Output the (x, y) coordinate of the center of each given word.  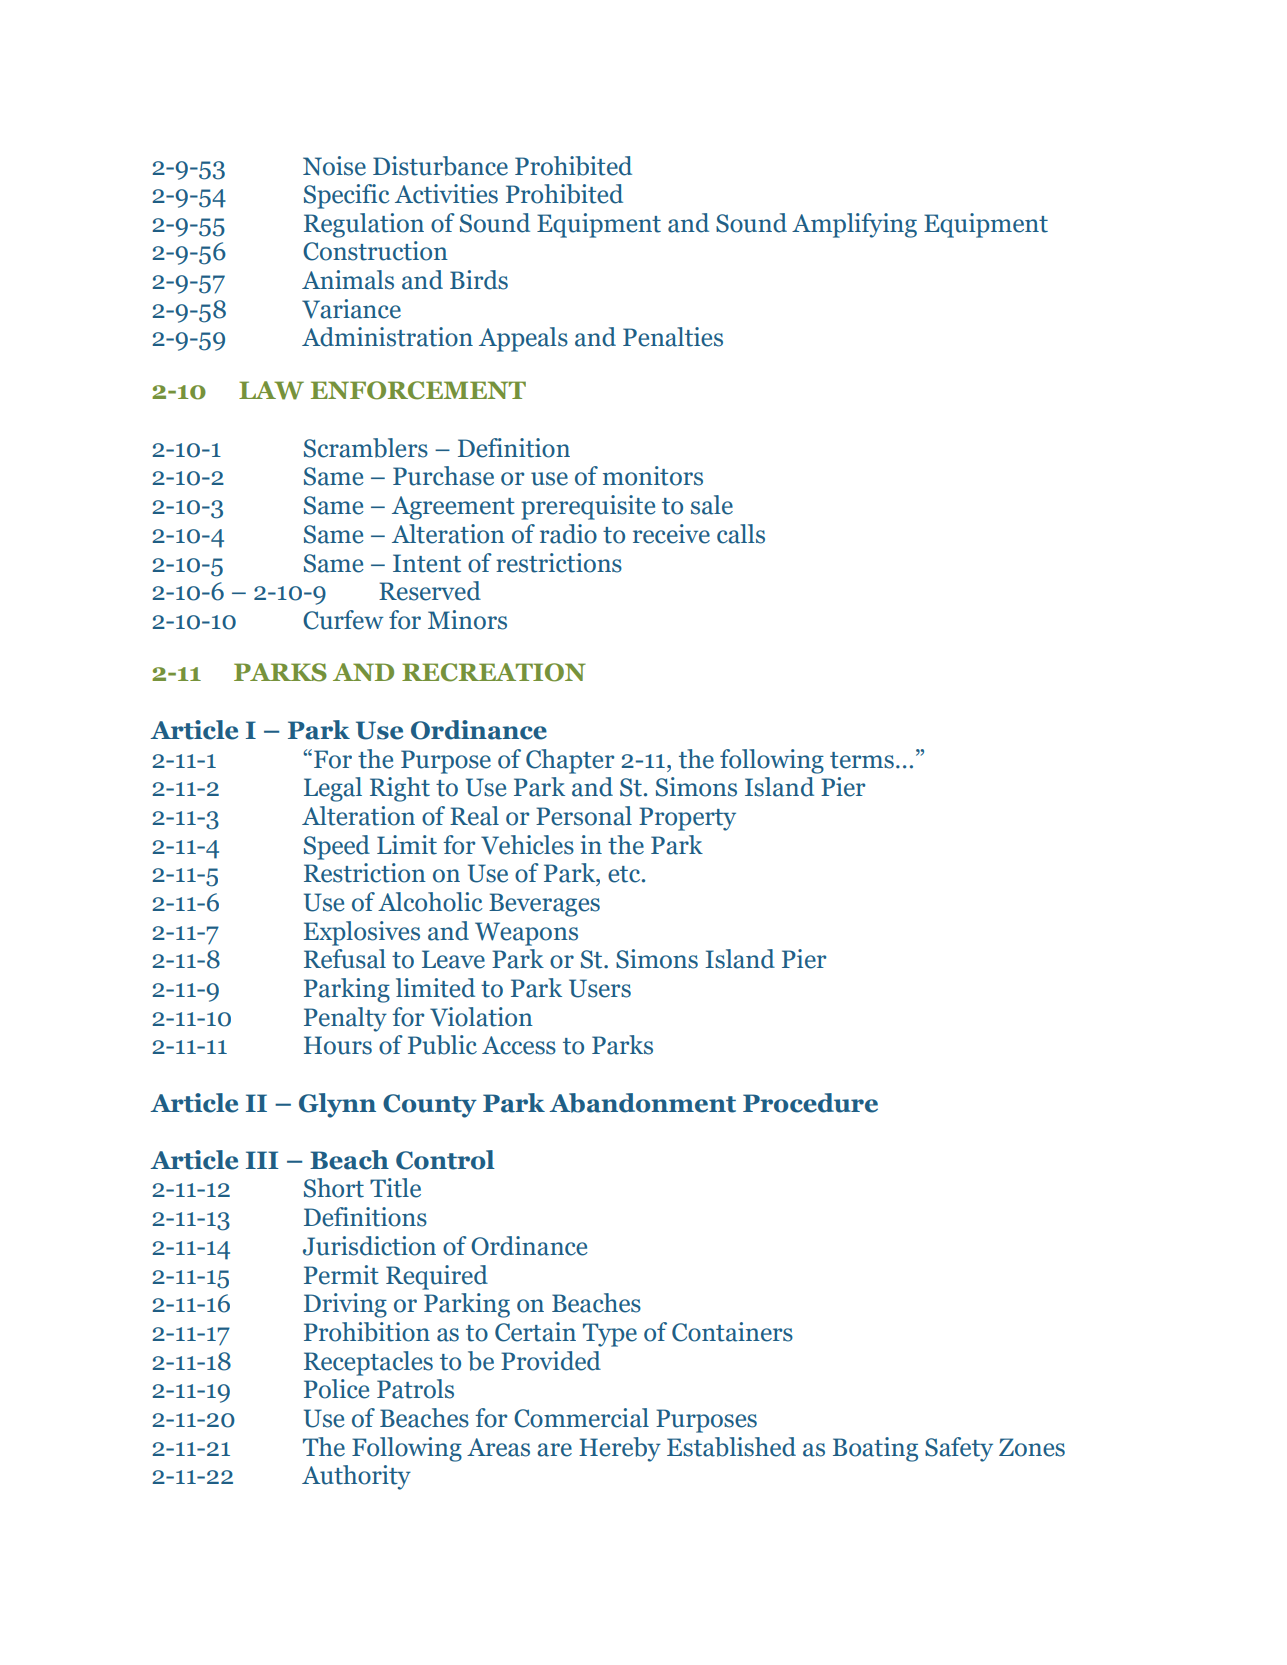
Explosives (362, 933)
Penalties (673, 337)
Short (334, 1188)
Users (600, 988)
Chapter (570, 761)
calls (741, 534)
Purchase (443, 476)
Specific (347, 196)
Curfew (343, 620)
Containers (732, 1332)
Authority (356, 1477)
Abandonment (642, 1103)
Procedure (810, 1103)
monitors (653, 476)
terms (862, 760)
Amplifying (854, 225)
